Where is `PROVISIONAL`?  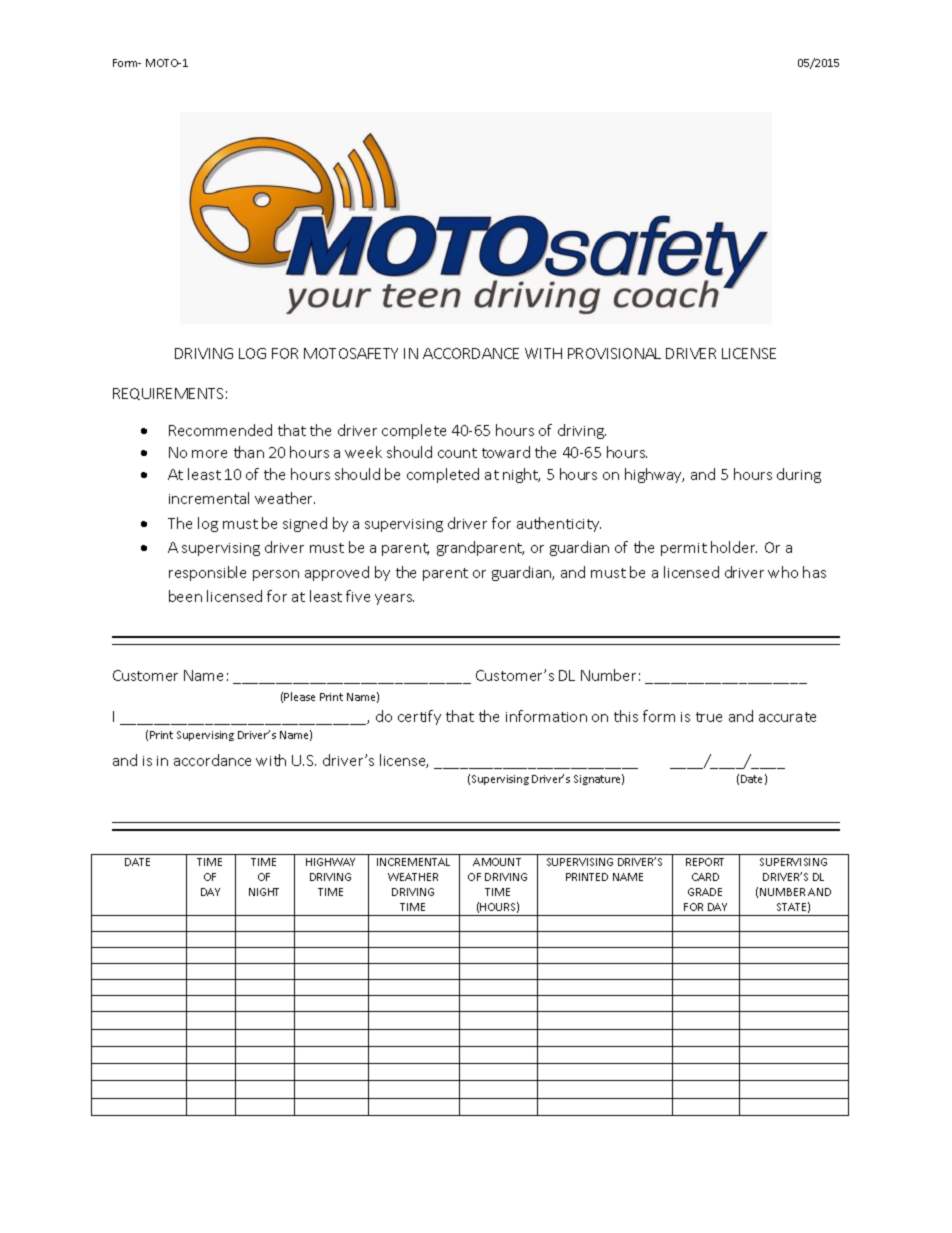
PROVISIONAL is located at coordinates (614, 353).
